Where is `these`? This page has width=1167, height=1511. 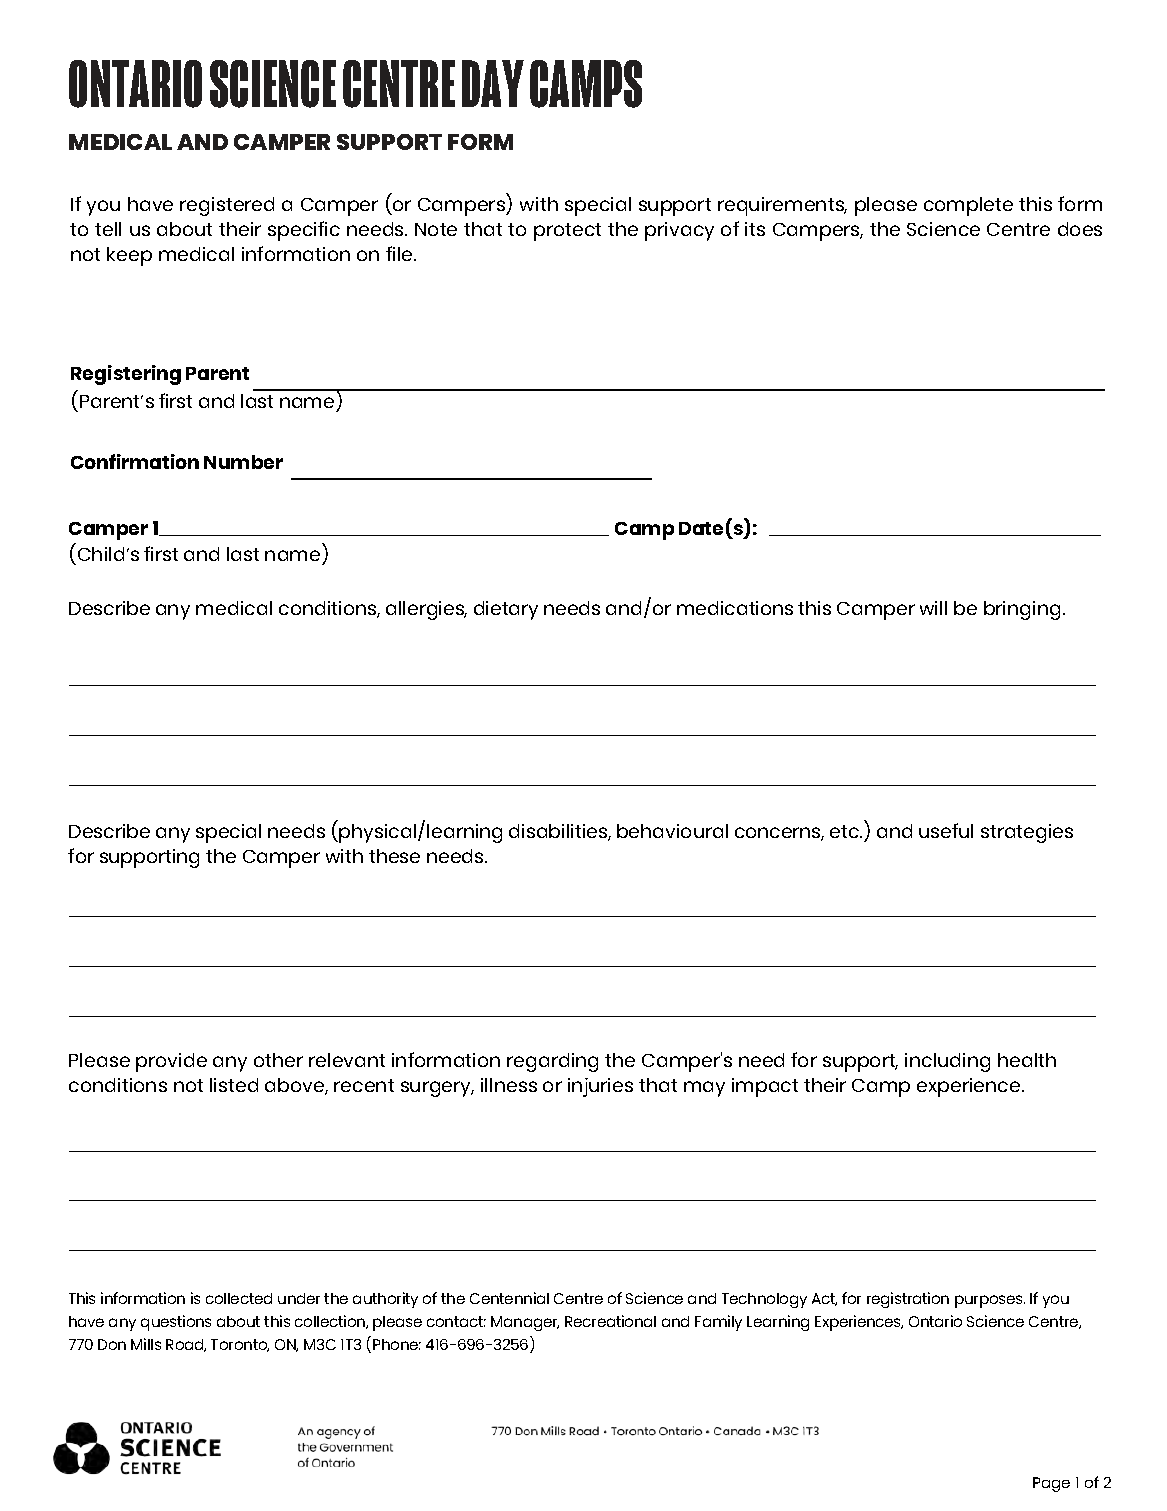 these is located at coordinates (394, 856).
